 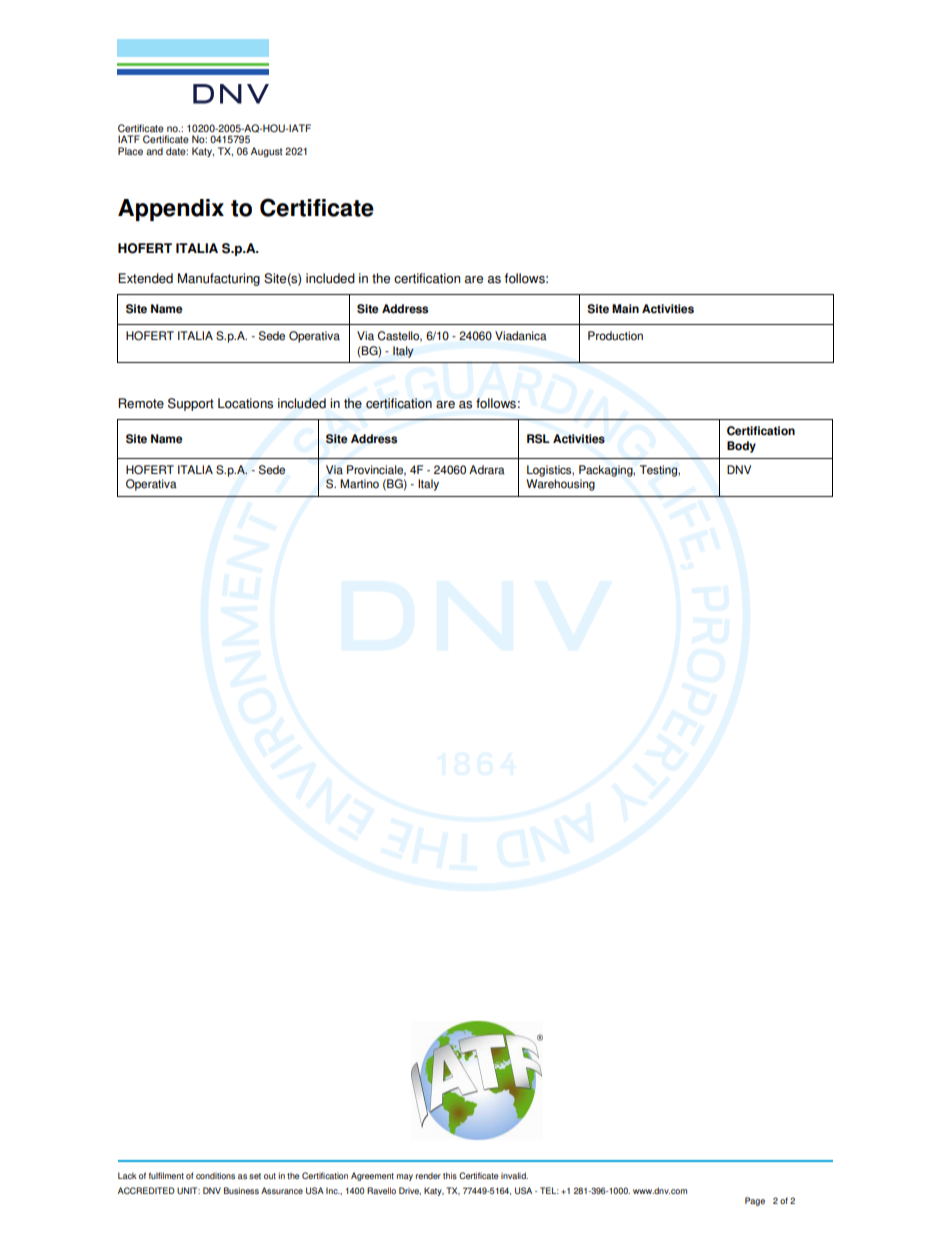 What do you see at coordinates (191, 404) in the screenshot?
I see `Support` at bounding box center [191, 404].
